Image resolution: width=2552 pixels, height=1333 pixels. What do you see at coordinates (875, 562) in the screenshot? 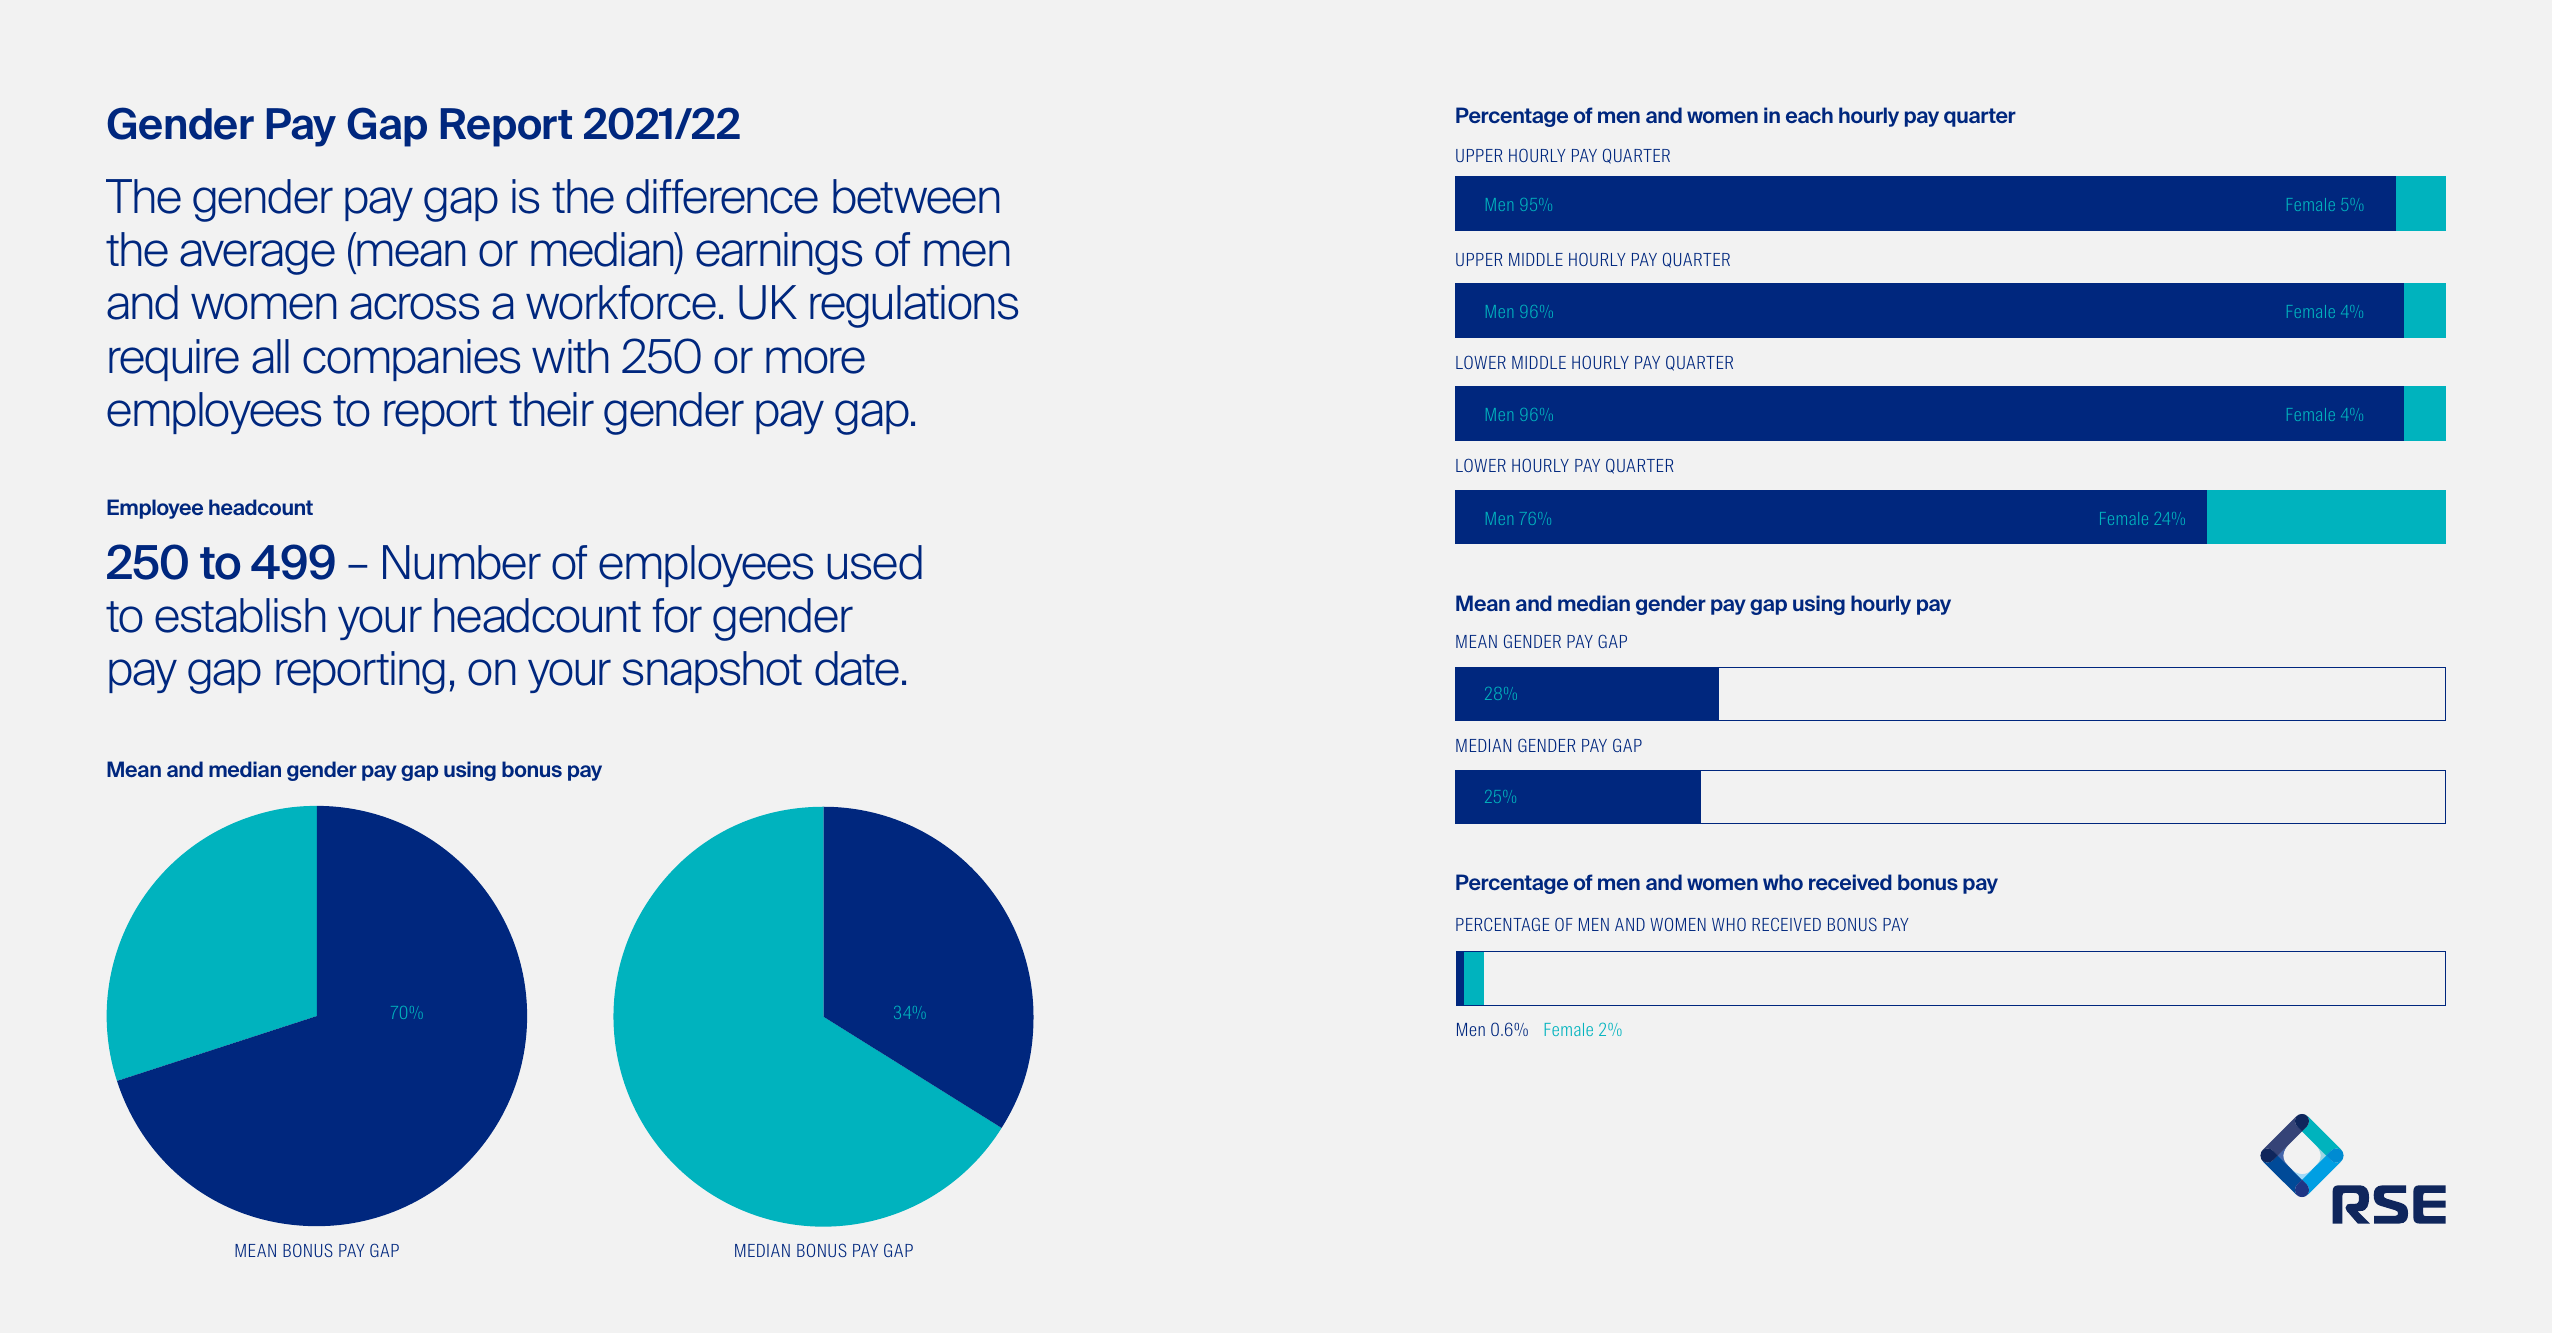
I see `used` at bounding box center [875, 562].
